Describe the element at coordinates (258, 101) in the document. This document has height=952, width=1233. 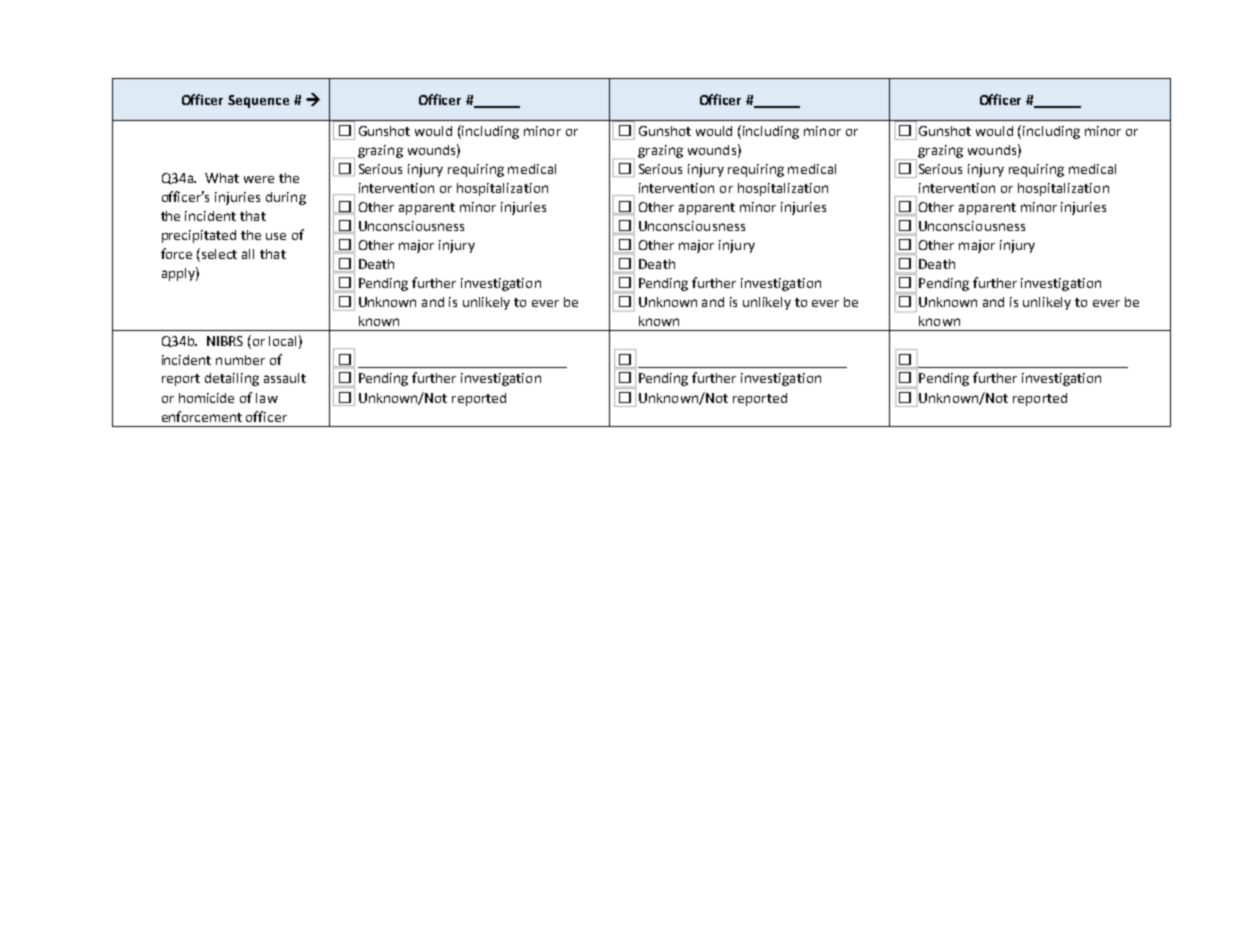
I see `Sequence` at that location.
